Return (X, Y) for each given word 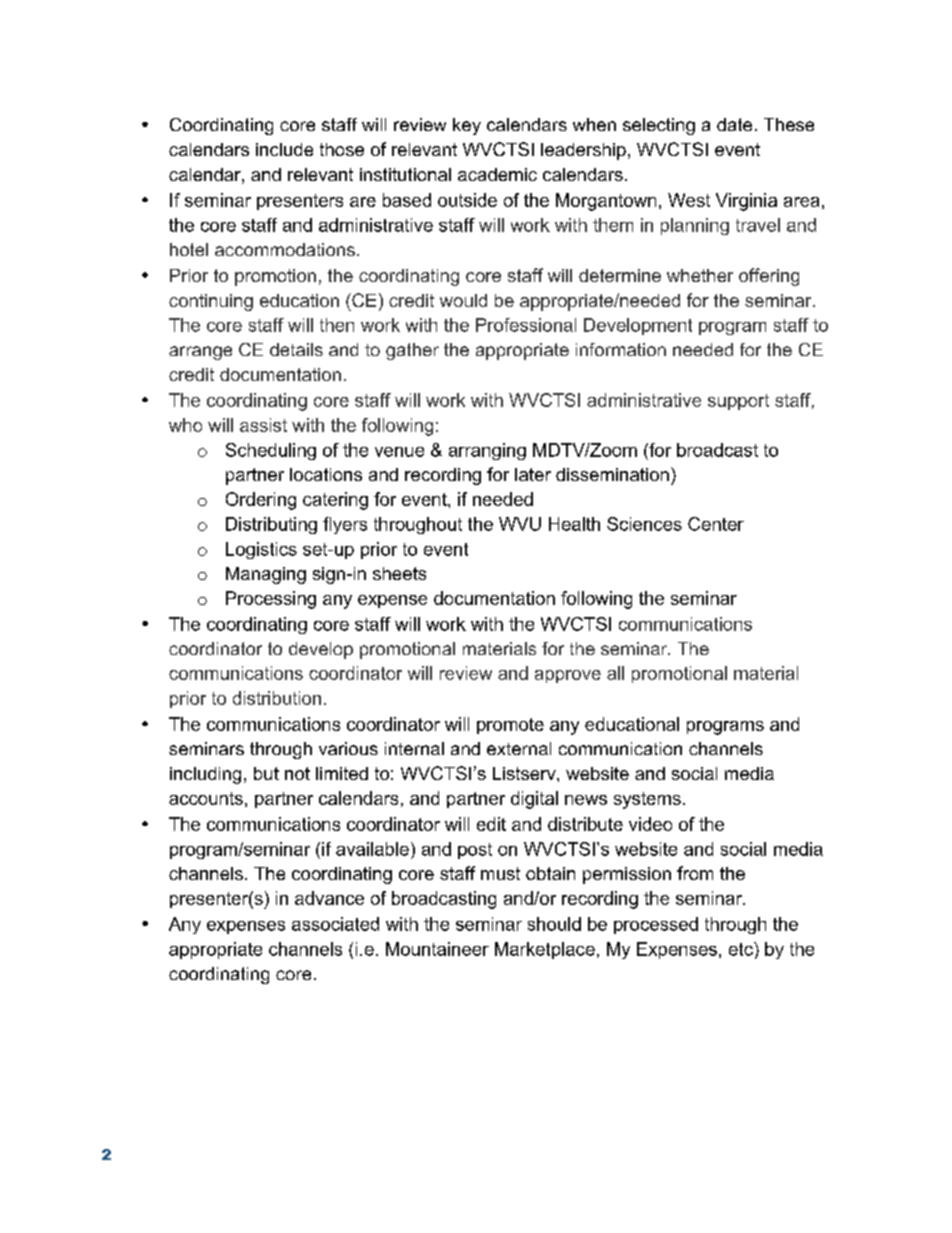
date (734, 124)
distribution (277, 698)
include (284, 149)
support (738, 402)
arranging (487, 451)
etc (742, 949)
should (554, 924)
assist (263, 425)
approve (568, 676)
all (615, 673)
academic (497, 174)
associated (335, 924)
